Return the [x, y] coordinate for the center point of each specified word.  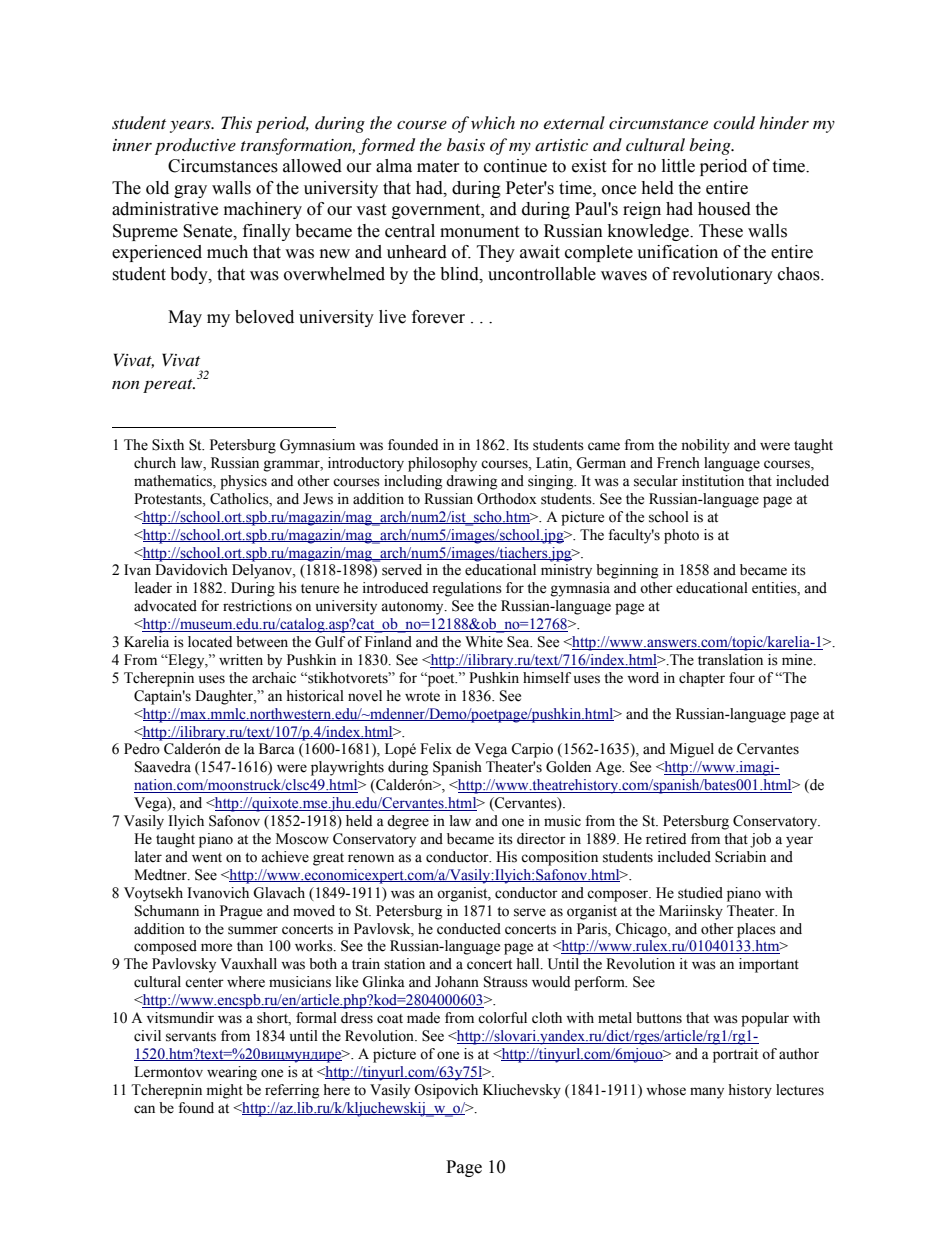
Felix [436, 749]
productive [195, 146]
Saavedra [163, 767]
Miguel [692, 750]
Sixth [168, 445]
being [711, 146]
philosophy [442, 464]
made [423, 1018]
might [225, 1091]
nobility [705, 446]
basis [466, 144]
